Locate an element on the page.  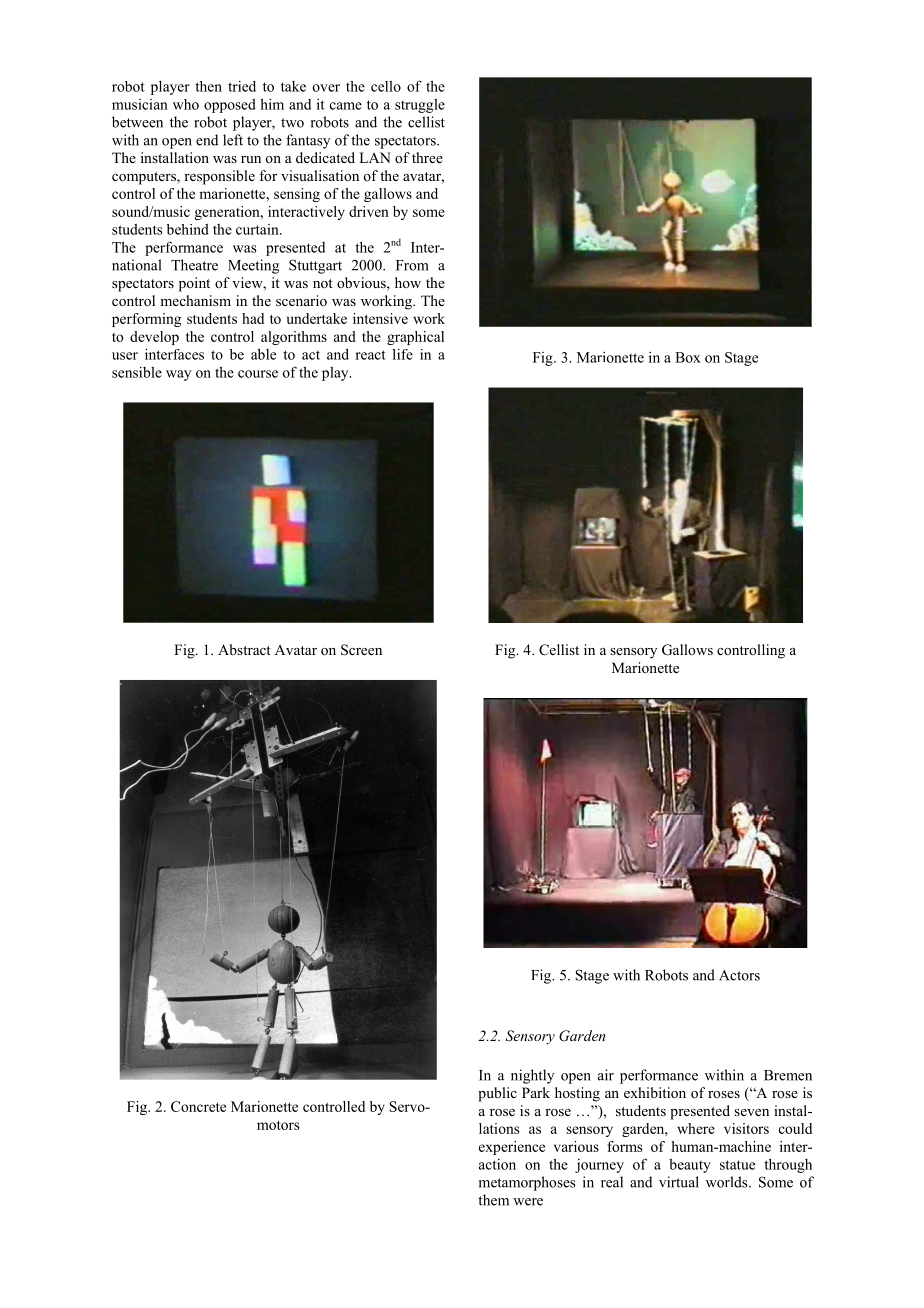
Concrete is located at coordinates (198, 1106).
